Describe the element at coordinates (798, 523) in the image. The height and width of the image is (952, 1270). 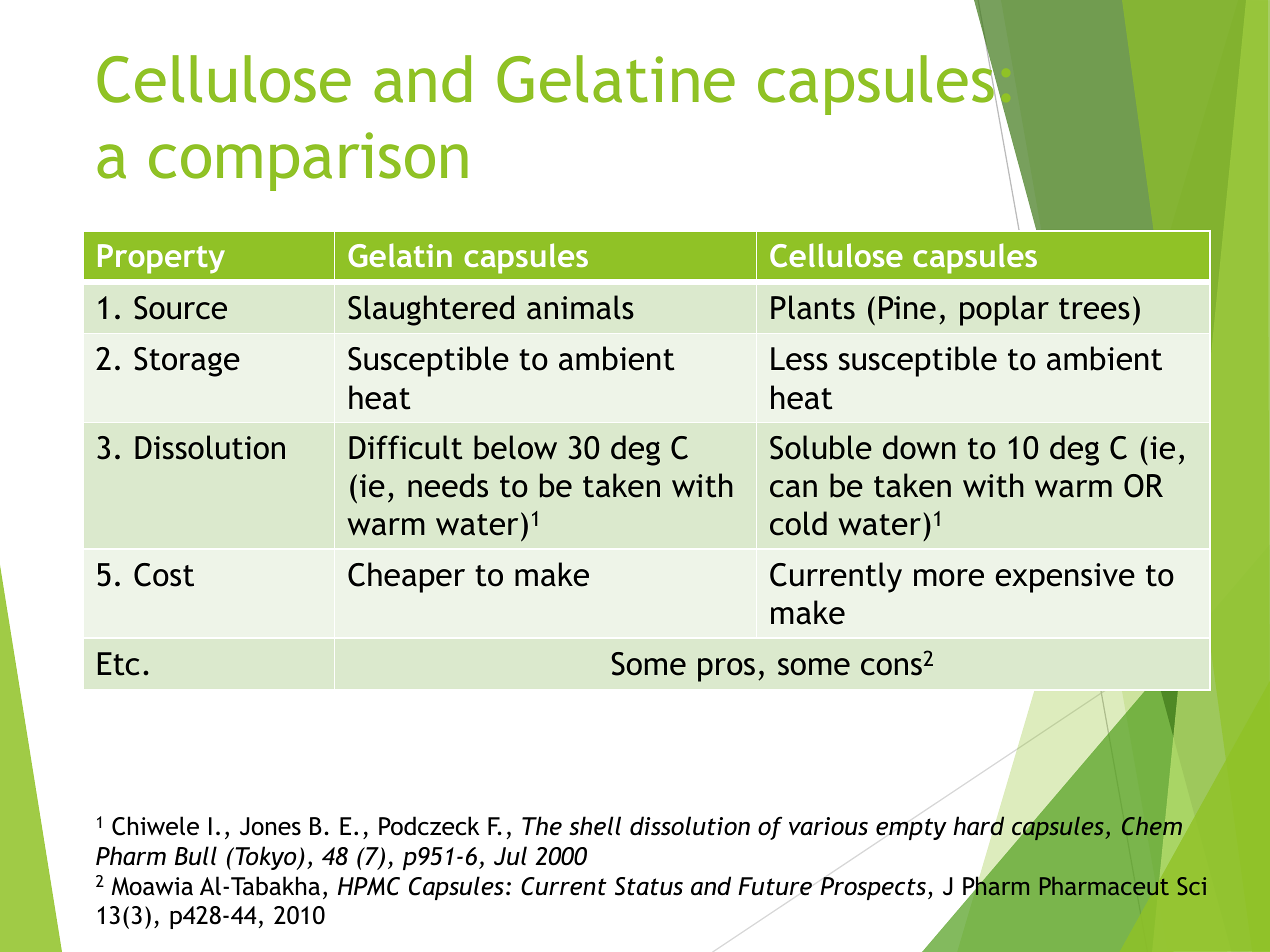
I see `cold` at that location.
